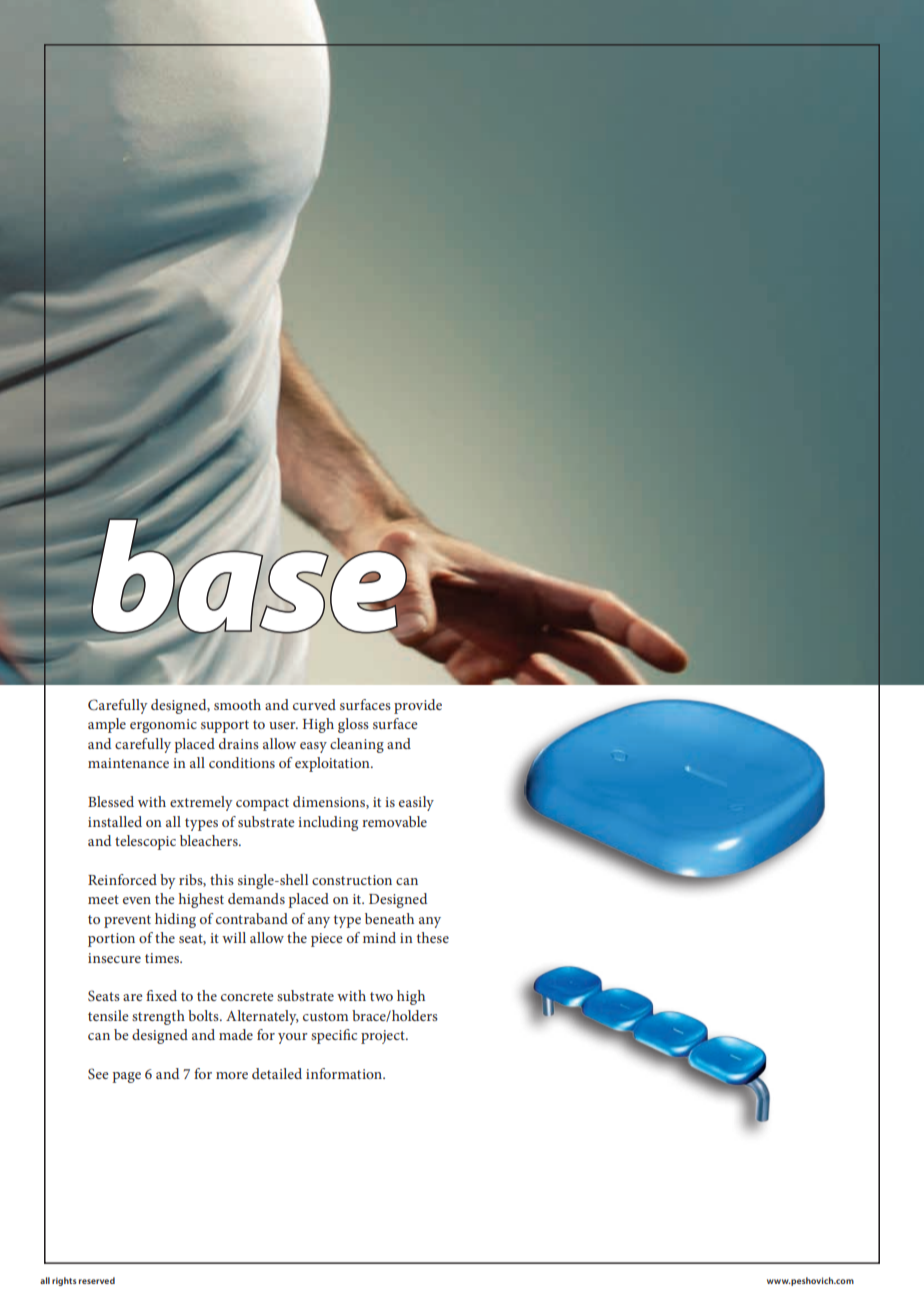 The image size is (924, 1308). Describe the element at coordinates (232, 1075) in the screenshot. I see `more` at that location.
